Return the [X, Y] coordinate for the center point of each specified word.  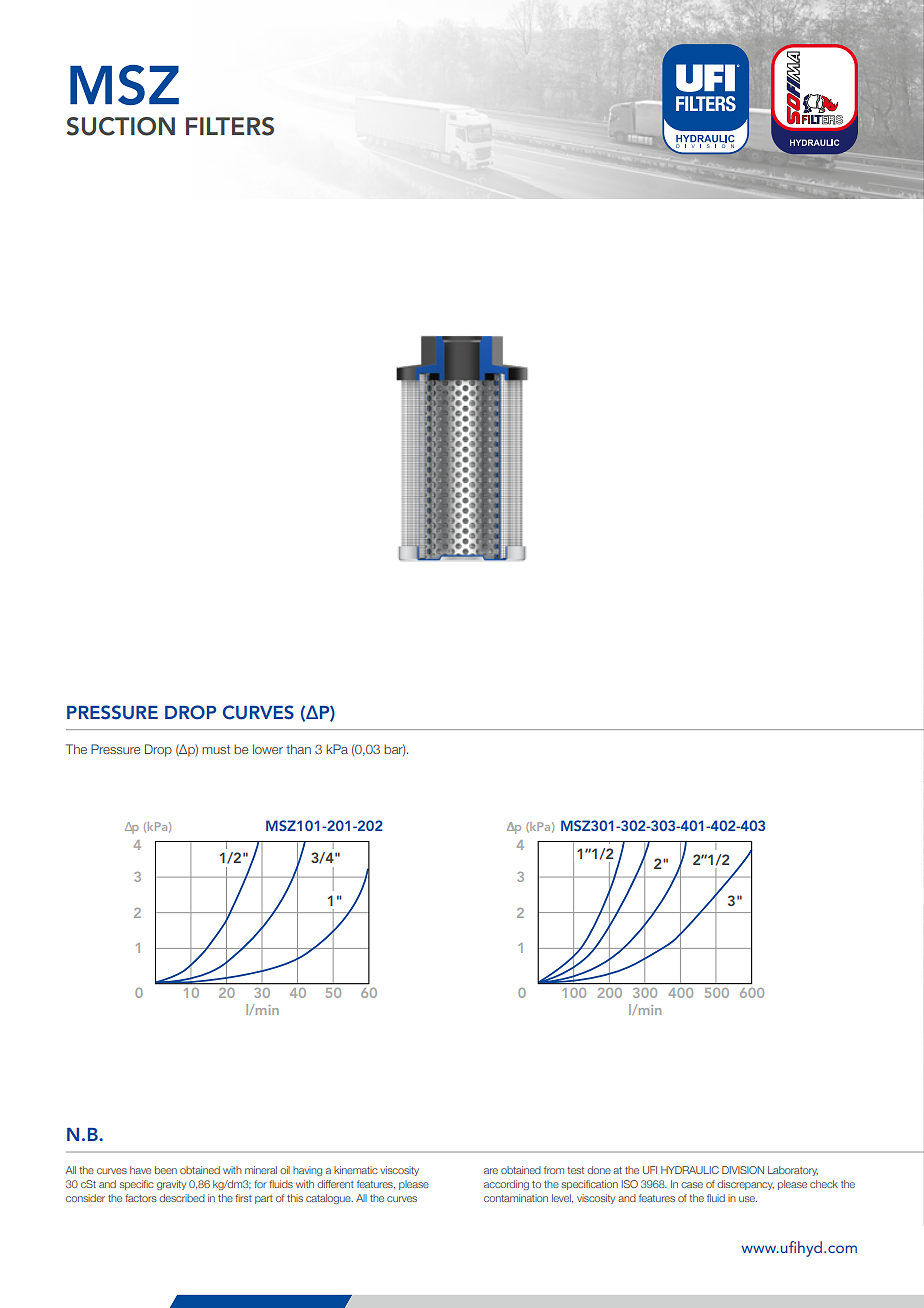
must [216, 749]
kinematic [356, 1170]
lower [268, 749]
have [140, 1170]
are [491, 1171]
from [554, 1170]
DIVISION [743, 1170]
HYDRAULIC [690, 1170]
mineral [261, 1170]
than [298, 749]
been [166, 1170]
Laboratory [793, 1171]
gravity [171, 1185]
